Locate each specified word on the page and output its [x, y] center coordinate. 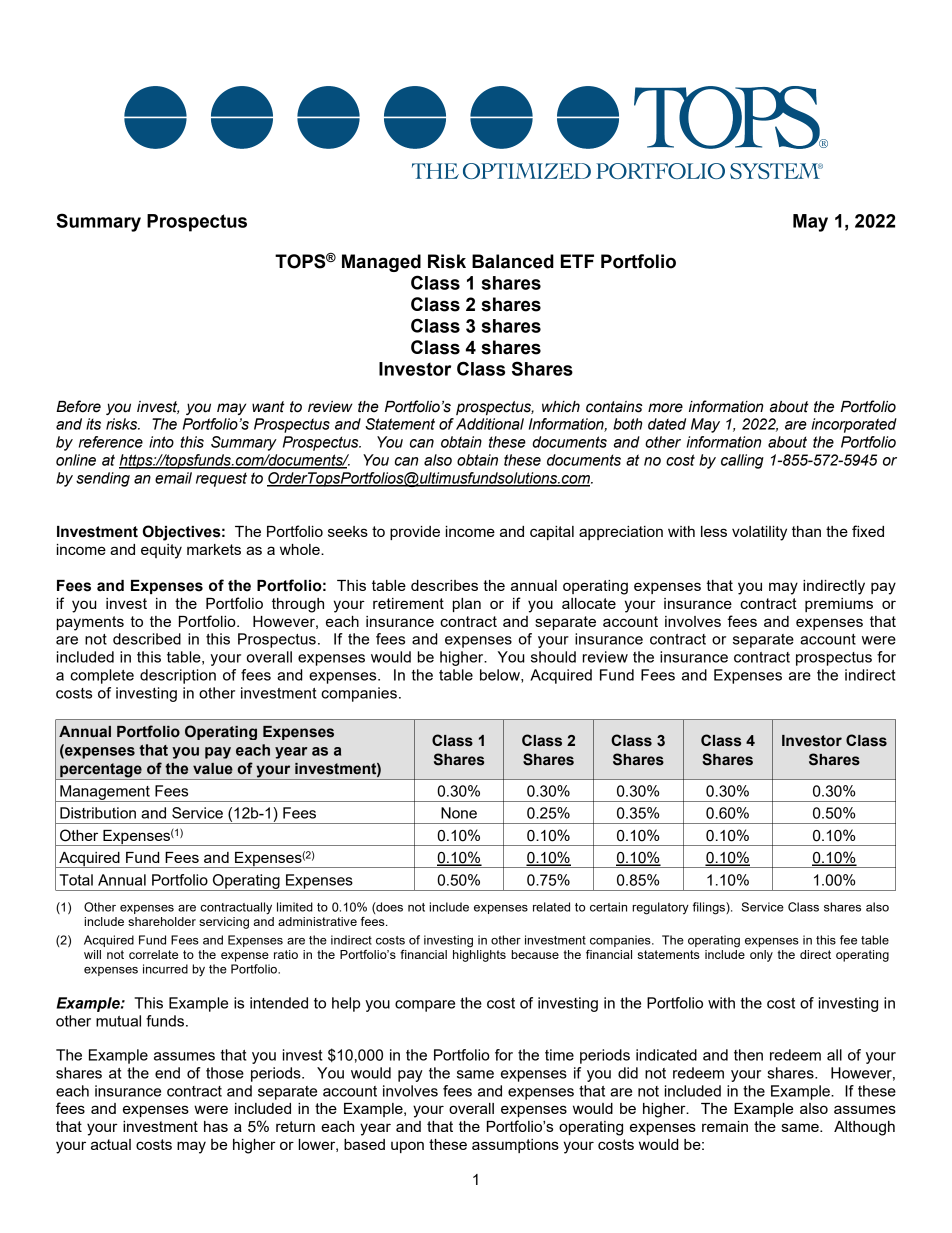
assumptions [515, 1146]
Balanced [513, 261]
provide [415, 533]
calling [742, 461]
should [553, 657]
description [178, 676]
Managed [381, 263]
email [173, 478]
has [216, 1126]
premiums [839, 605]
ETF [577, 261]
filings [710, 908]
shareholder [162, 921]
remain [725, 1126]
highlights [479, 956]
